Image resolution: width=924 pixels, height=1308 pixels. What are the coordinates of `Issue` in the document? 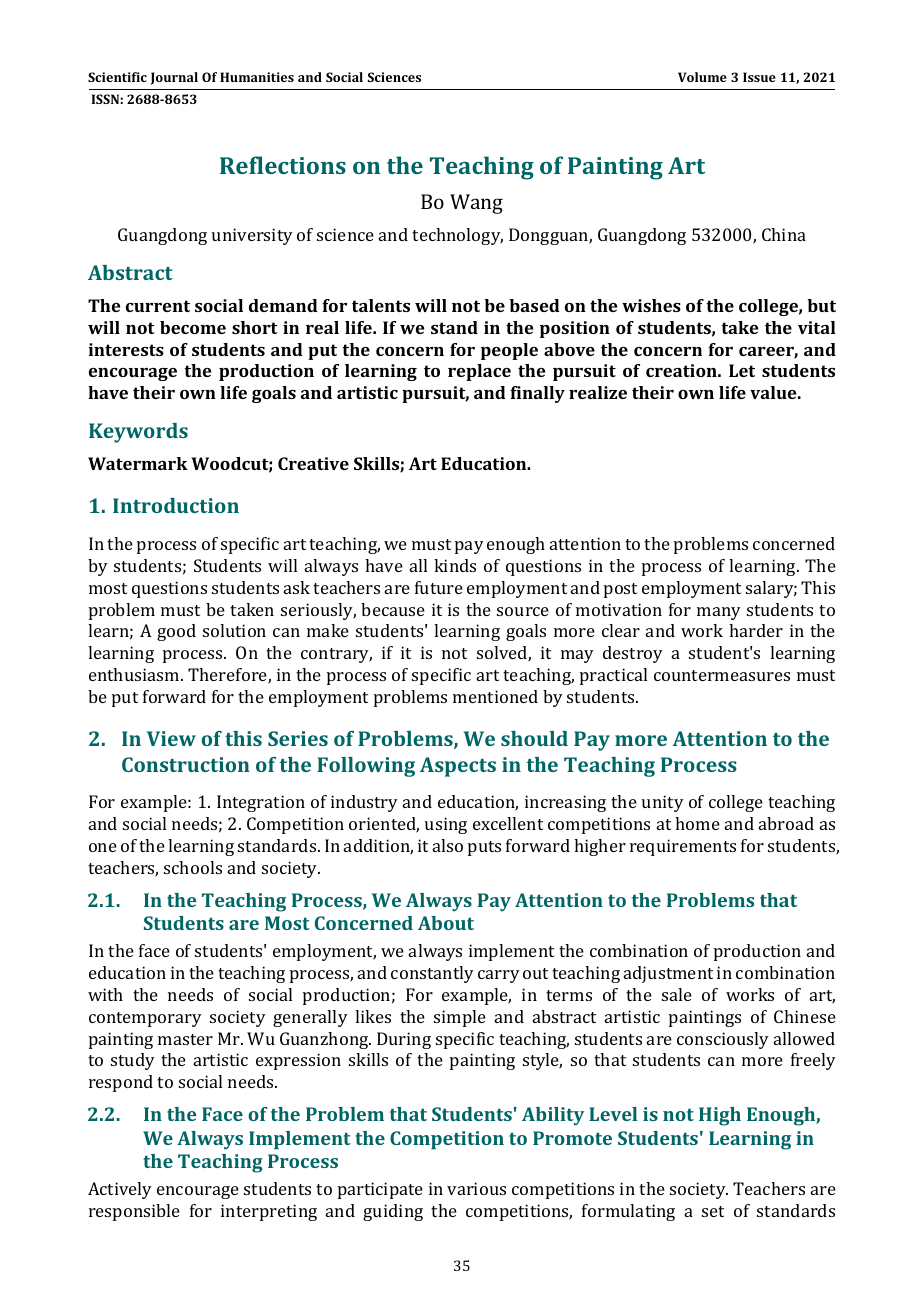 It's located at (759, 77).
